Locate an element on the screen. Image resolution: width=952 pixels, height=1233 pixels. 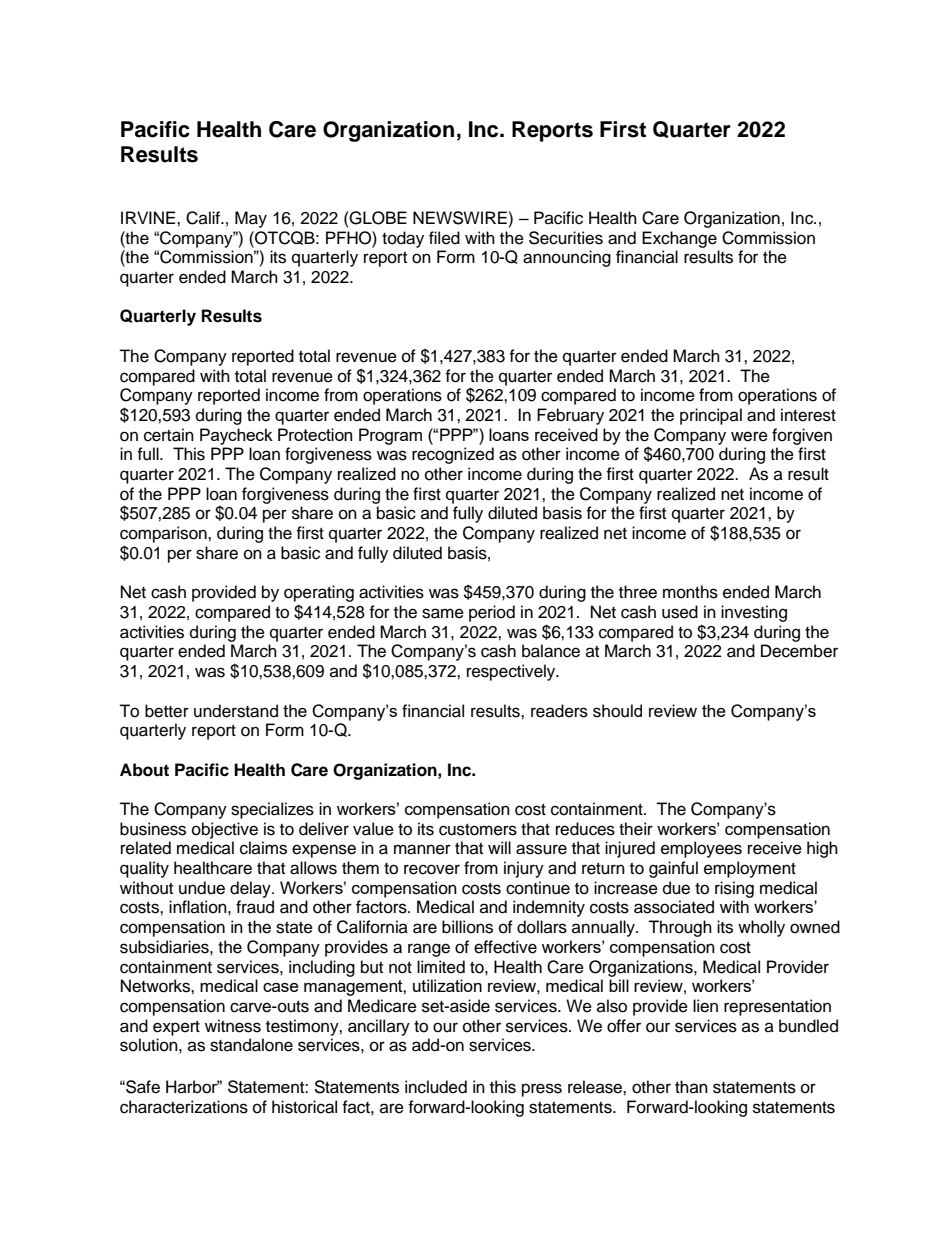
Exchange is located at coordinates (679, 239).
